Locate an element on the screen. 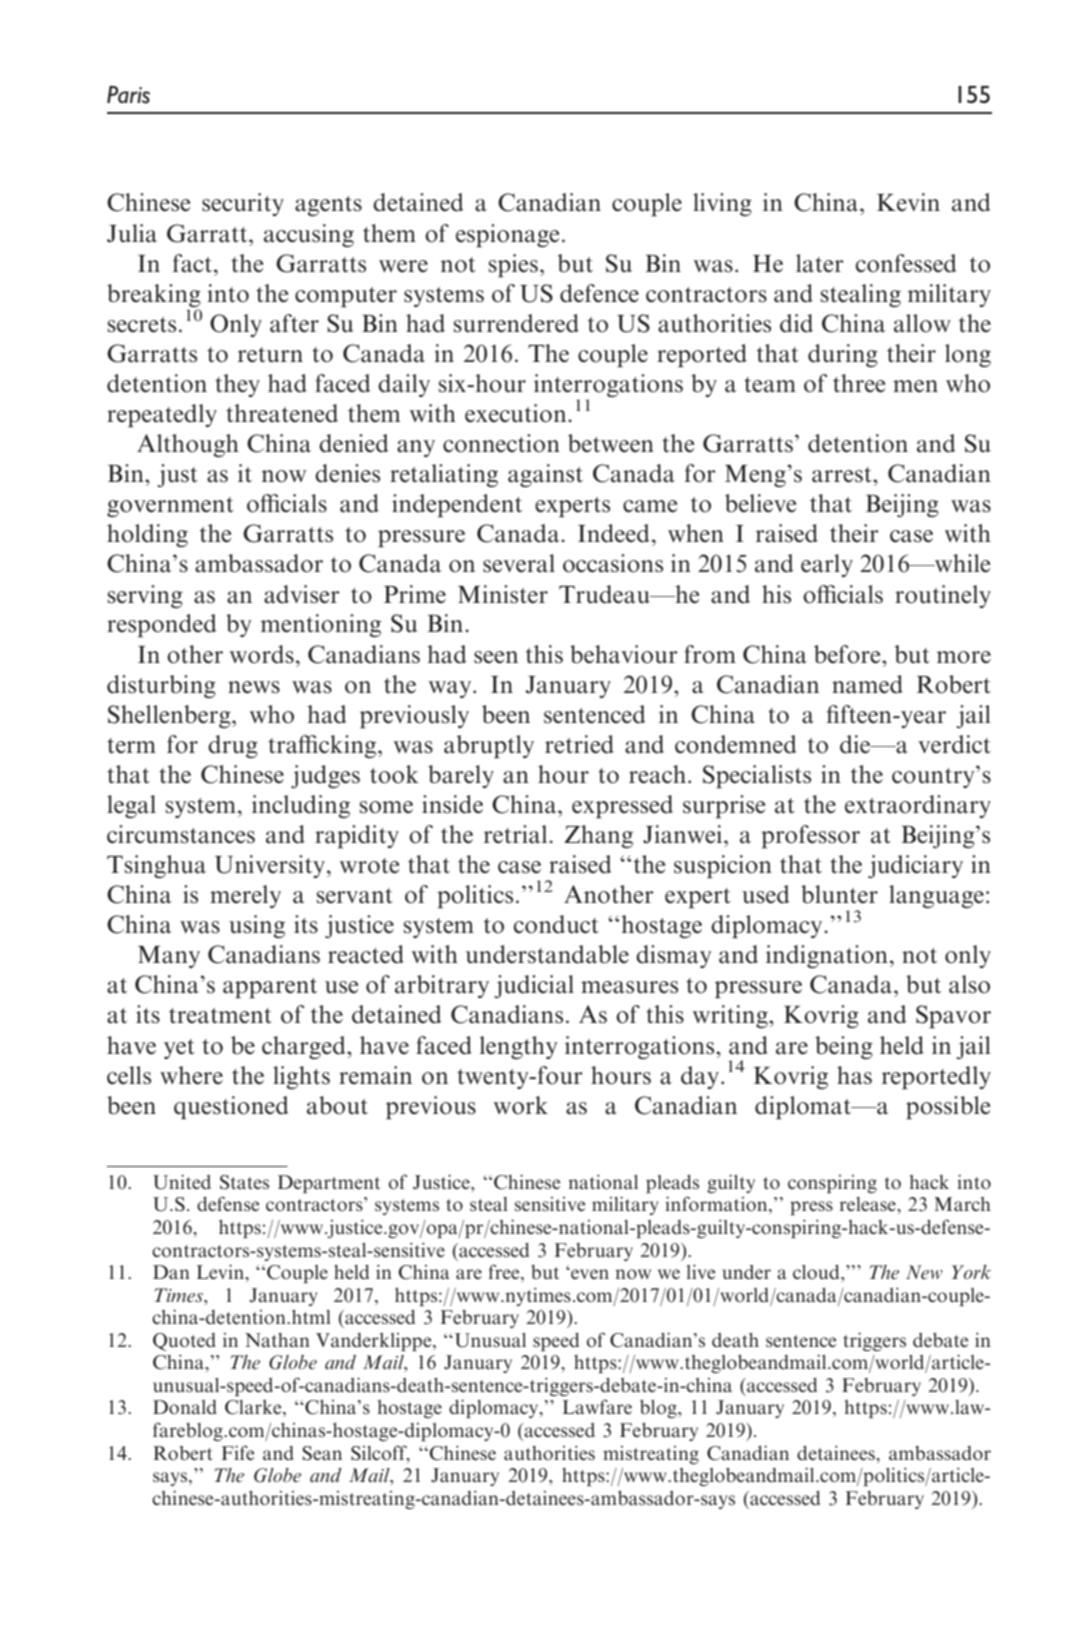 This screenshot has width=1087, height=1630. connection is located at coordinates (501, 443).
